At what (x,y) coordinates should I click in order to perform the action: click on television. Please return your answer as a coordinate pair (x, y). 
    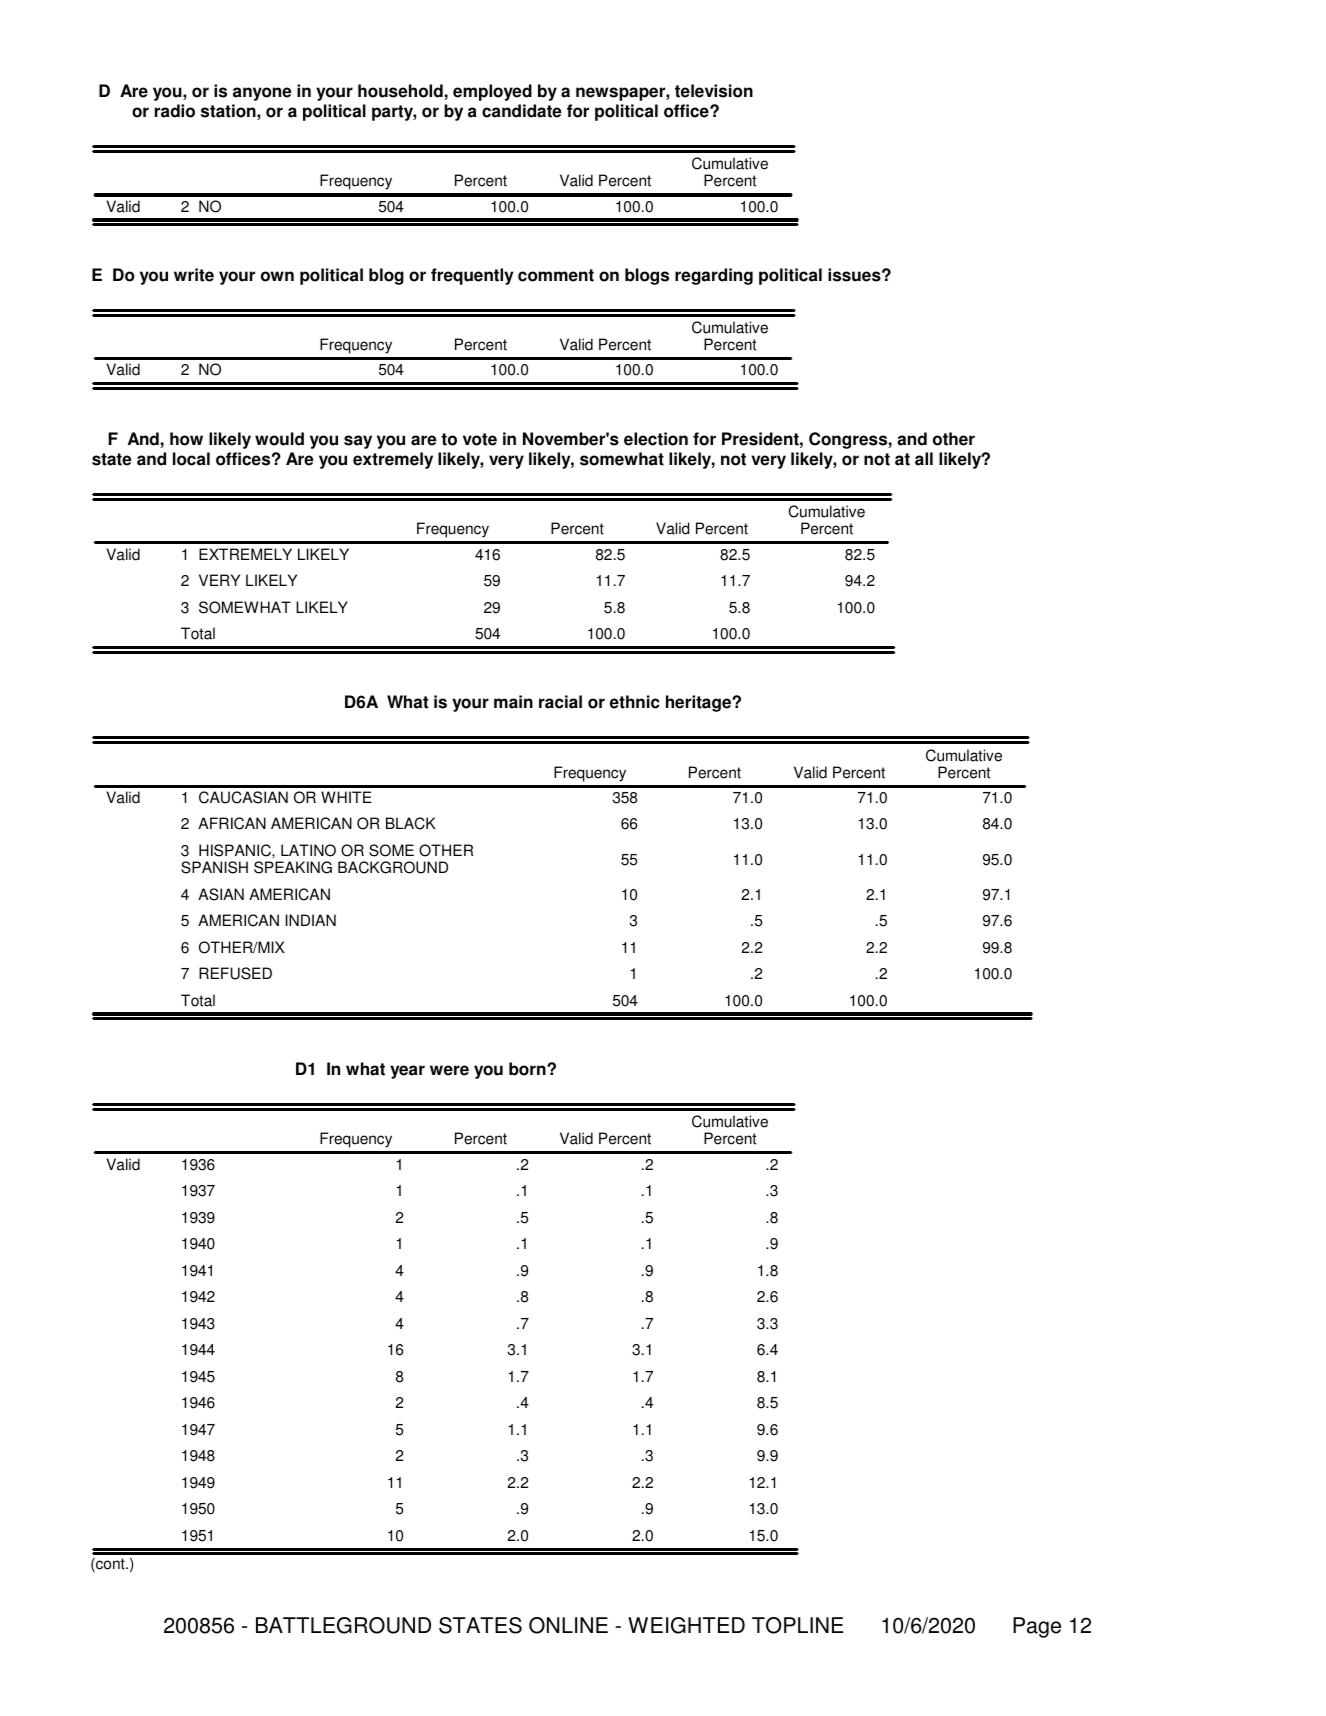
    Looking at the image, I should click on (714, 91).
